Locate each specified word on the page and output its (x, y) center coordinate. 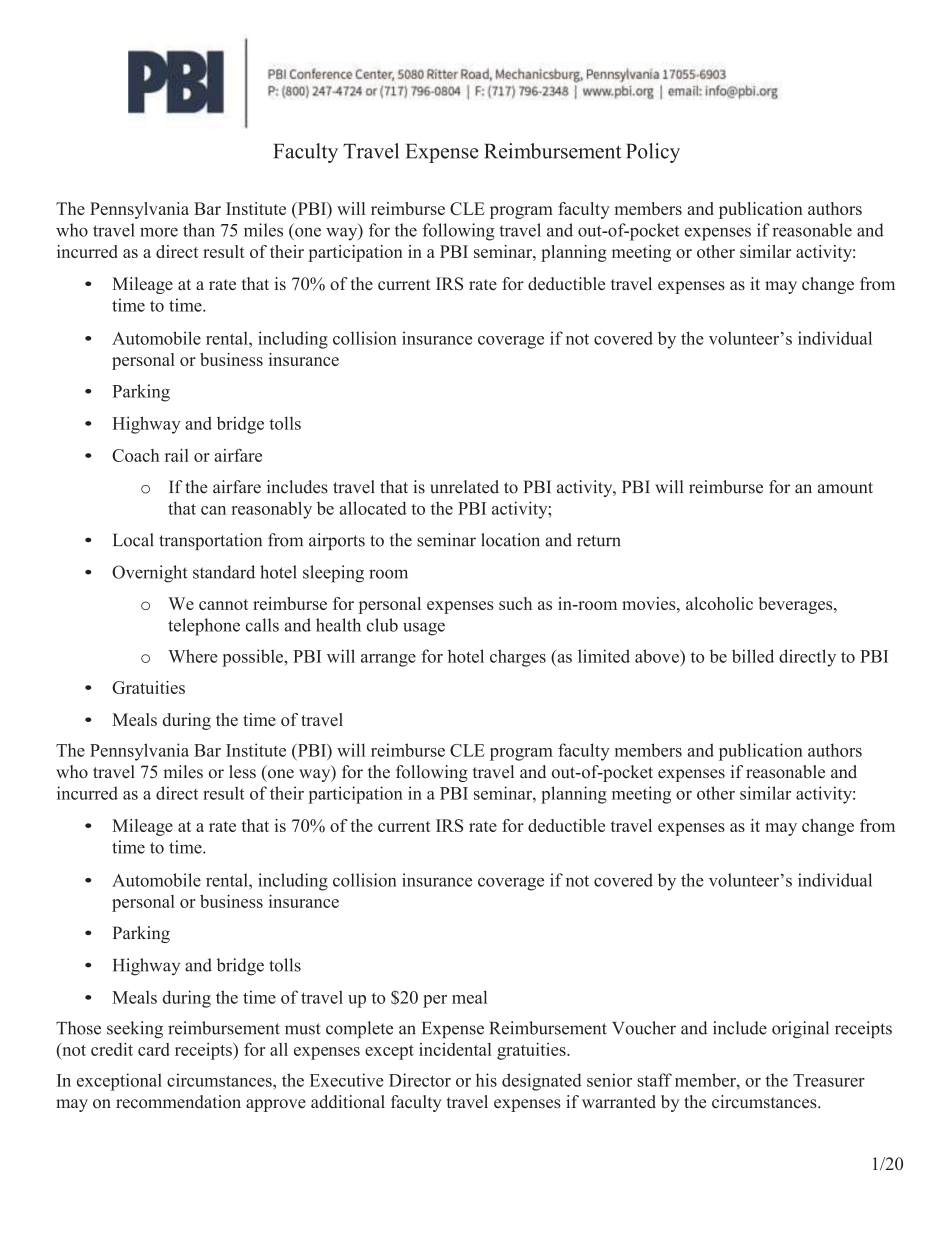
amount (845, 488)
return (599, 541)
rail (177, 455)
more (159, 232)
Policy (653, 153)
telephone (204, 627)
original (800, 1029)
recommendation (178, 1102)
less (242, 772)
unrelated (464, 487)
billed (753, 656)
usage (424, 629)
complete (359, 1029)
